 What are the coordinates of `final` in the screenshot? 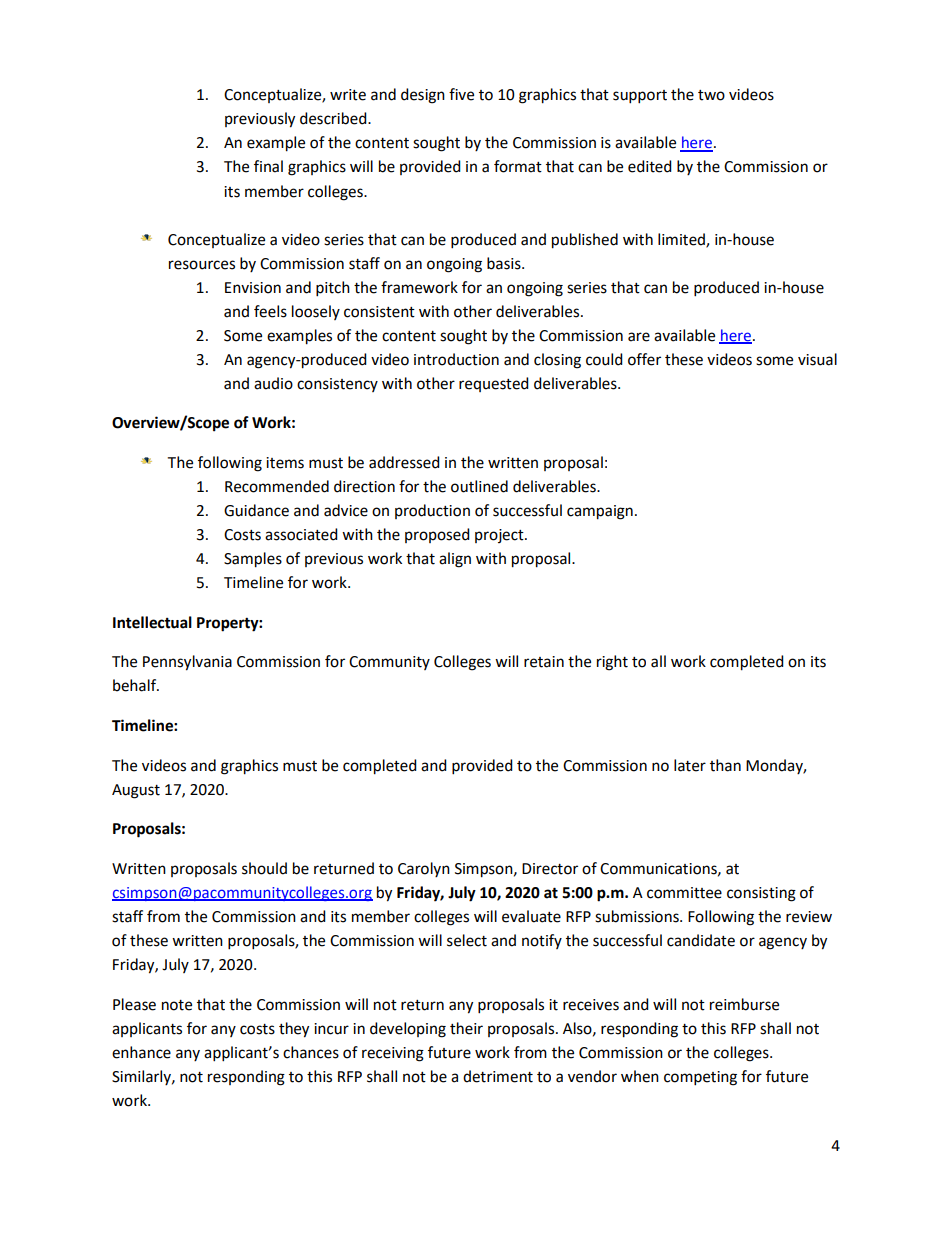 It's located at (268, 166).
